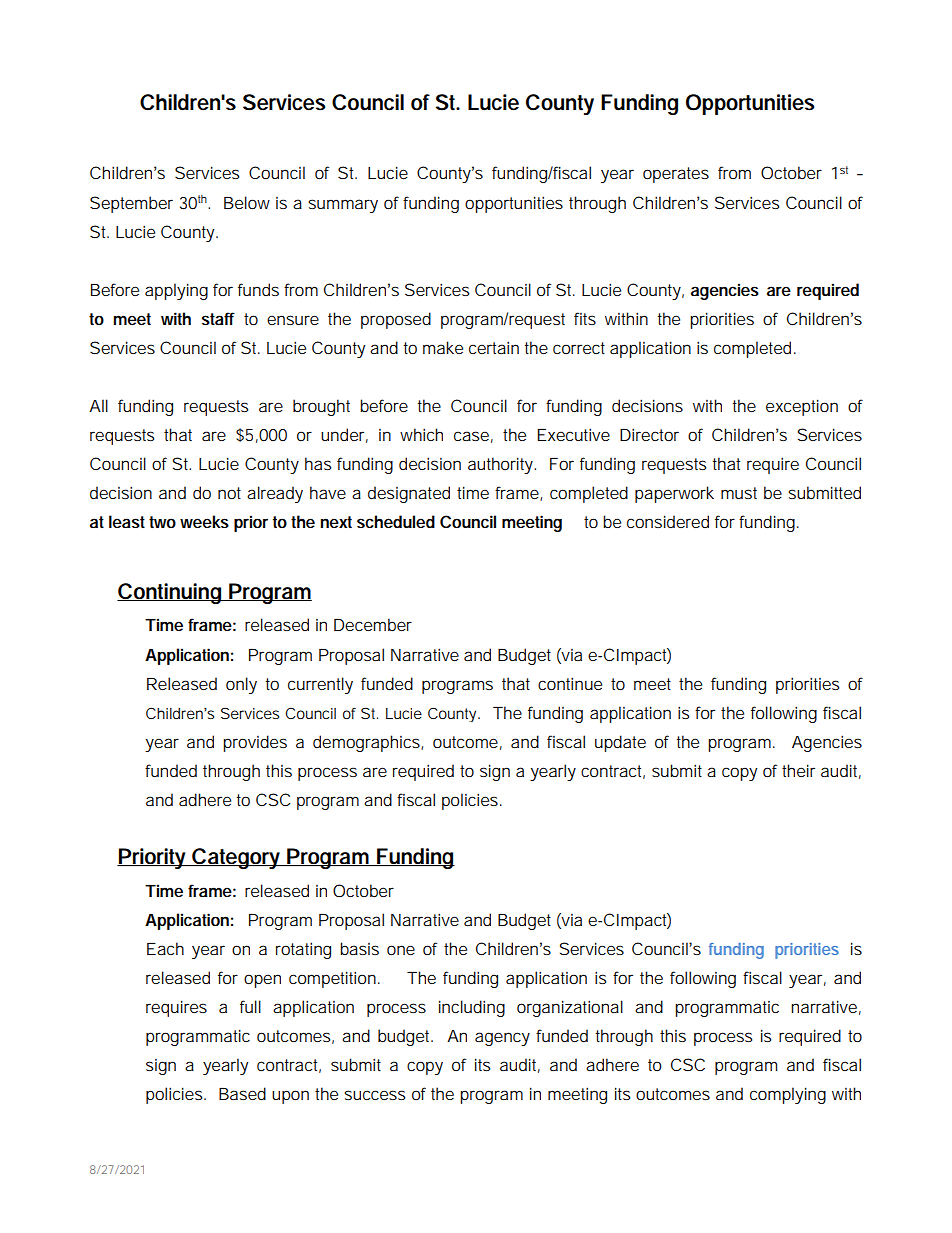 This screenshot has width=952, height=1233. Describe the element at coordinates (676, 175) in the screenshot. I see `operates` at that location.
